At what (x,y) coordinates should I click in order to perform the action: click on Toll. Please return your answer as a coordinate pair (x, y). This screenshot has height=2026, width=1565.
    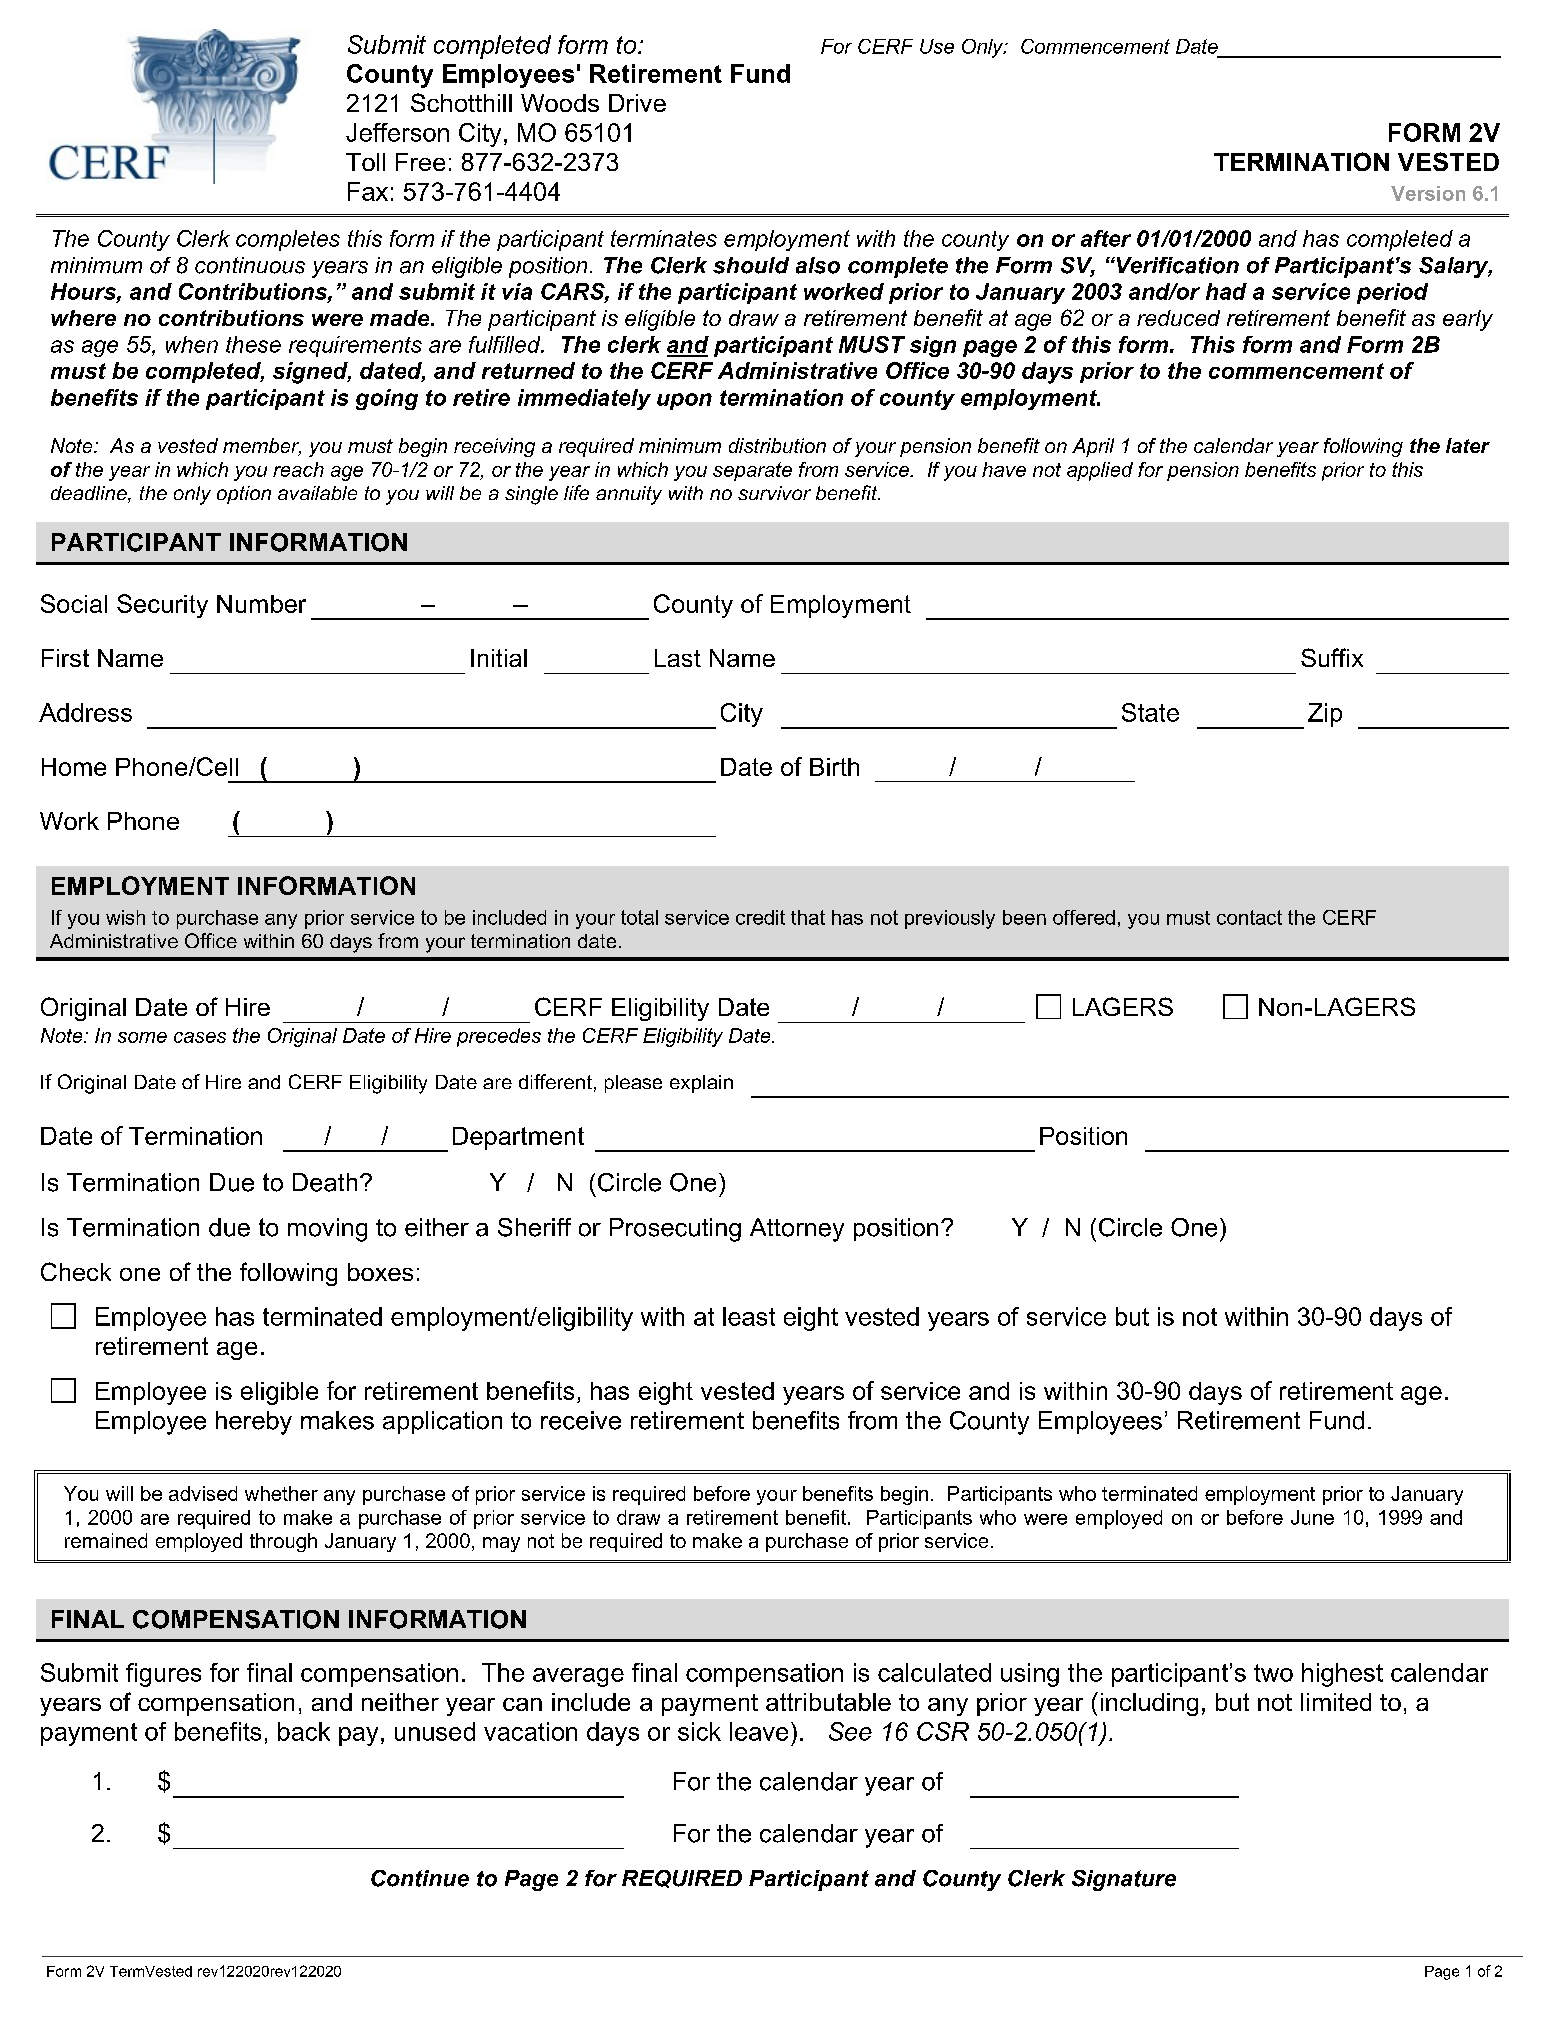
    Looking at the image, I should click on (365, 162).
